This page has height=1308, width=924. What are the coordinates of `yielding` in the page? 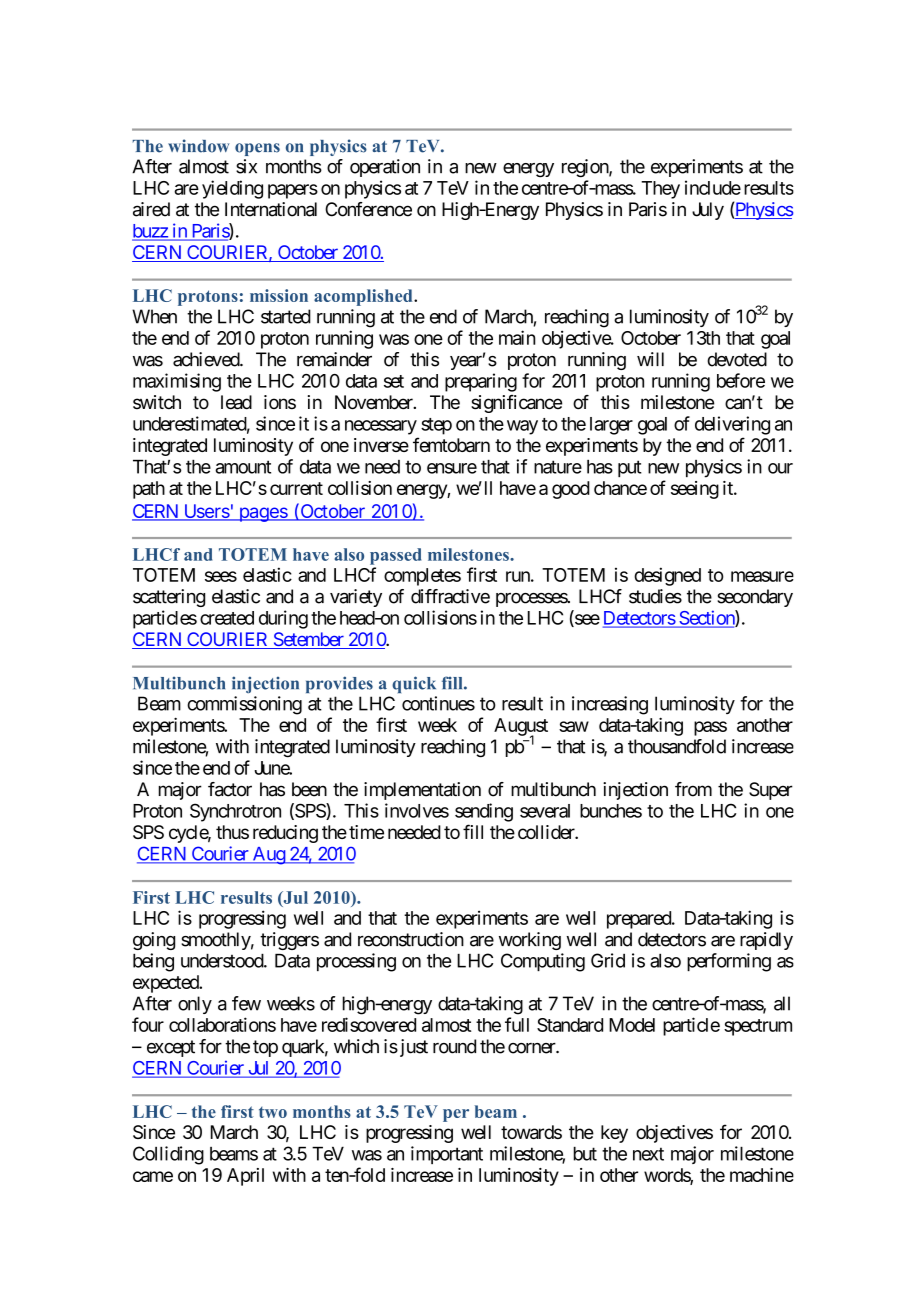 It's located at (232, 189).
